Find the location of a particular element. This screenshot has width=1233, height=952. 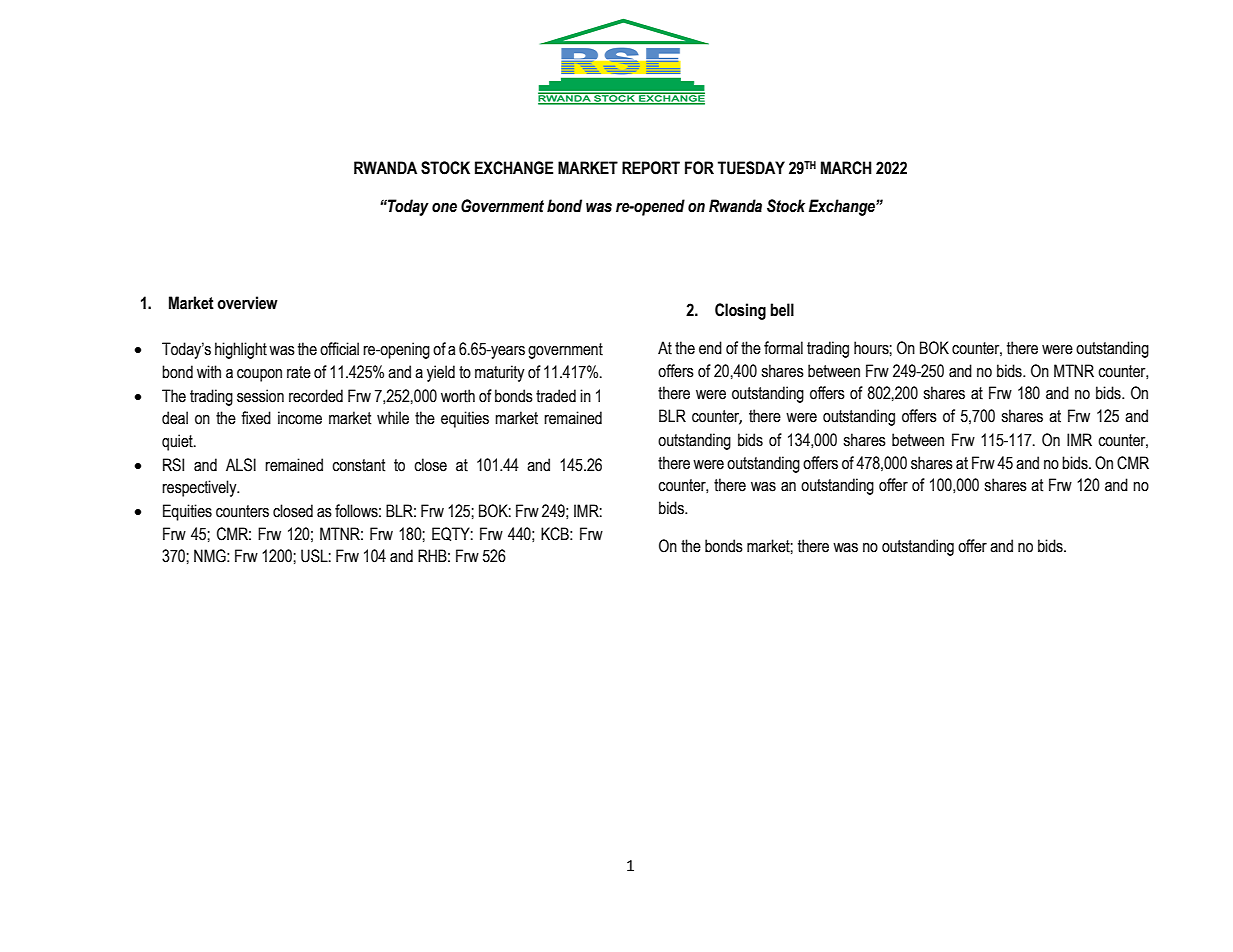

constant is located at coordinates (359, 465).
